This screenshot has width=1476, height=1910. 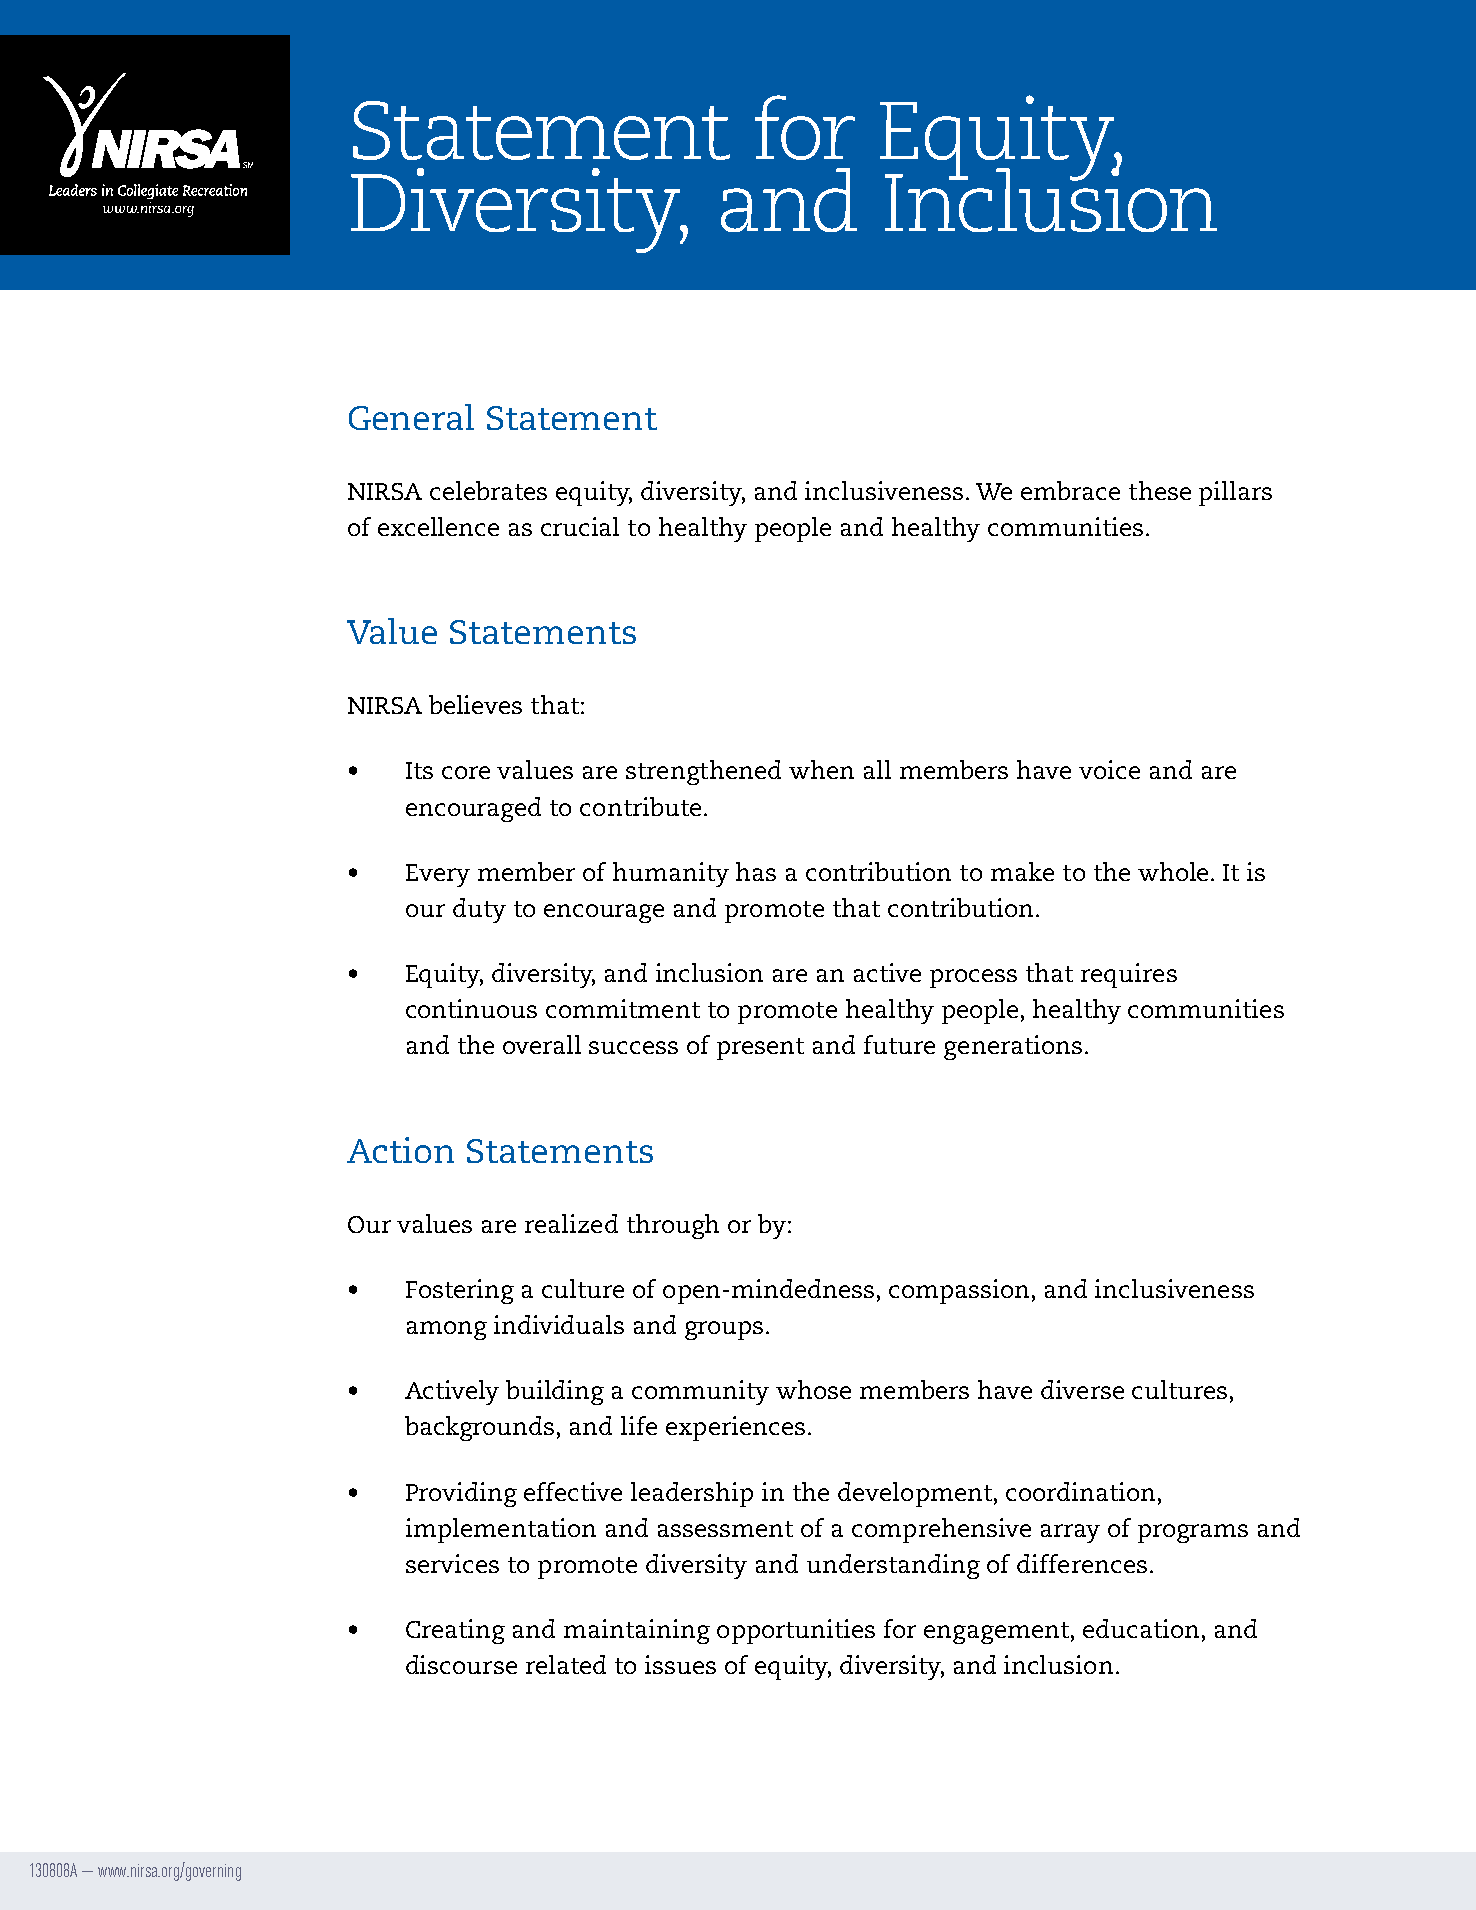 I want to click on requires, so click(x=1129, y=975).
